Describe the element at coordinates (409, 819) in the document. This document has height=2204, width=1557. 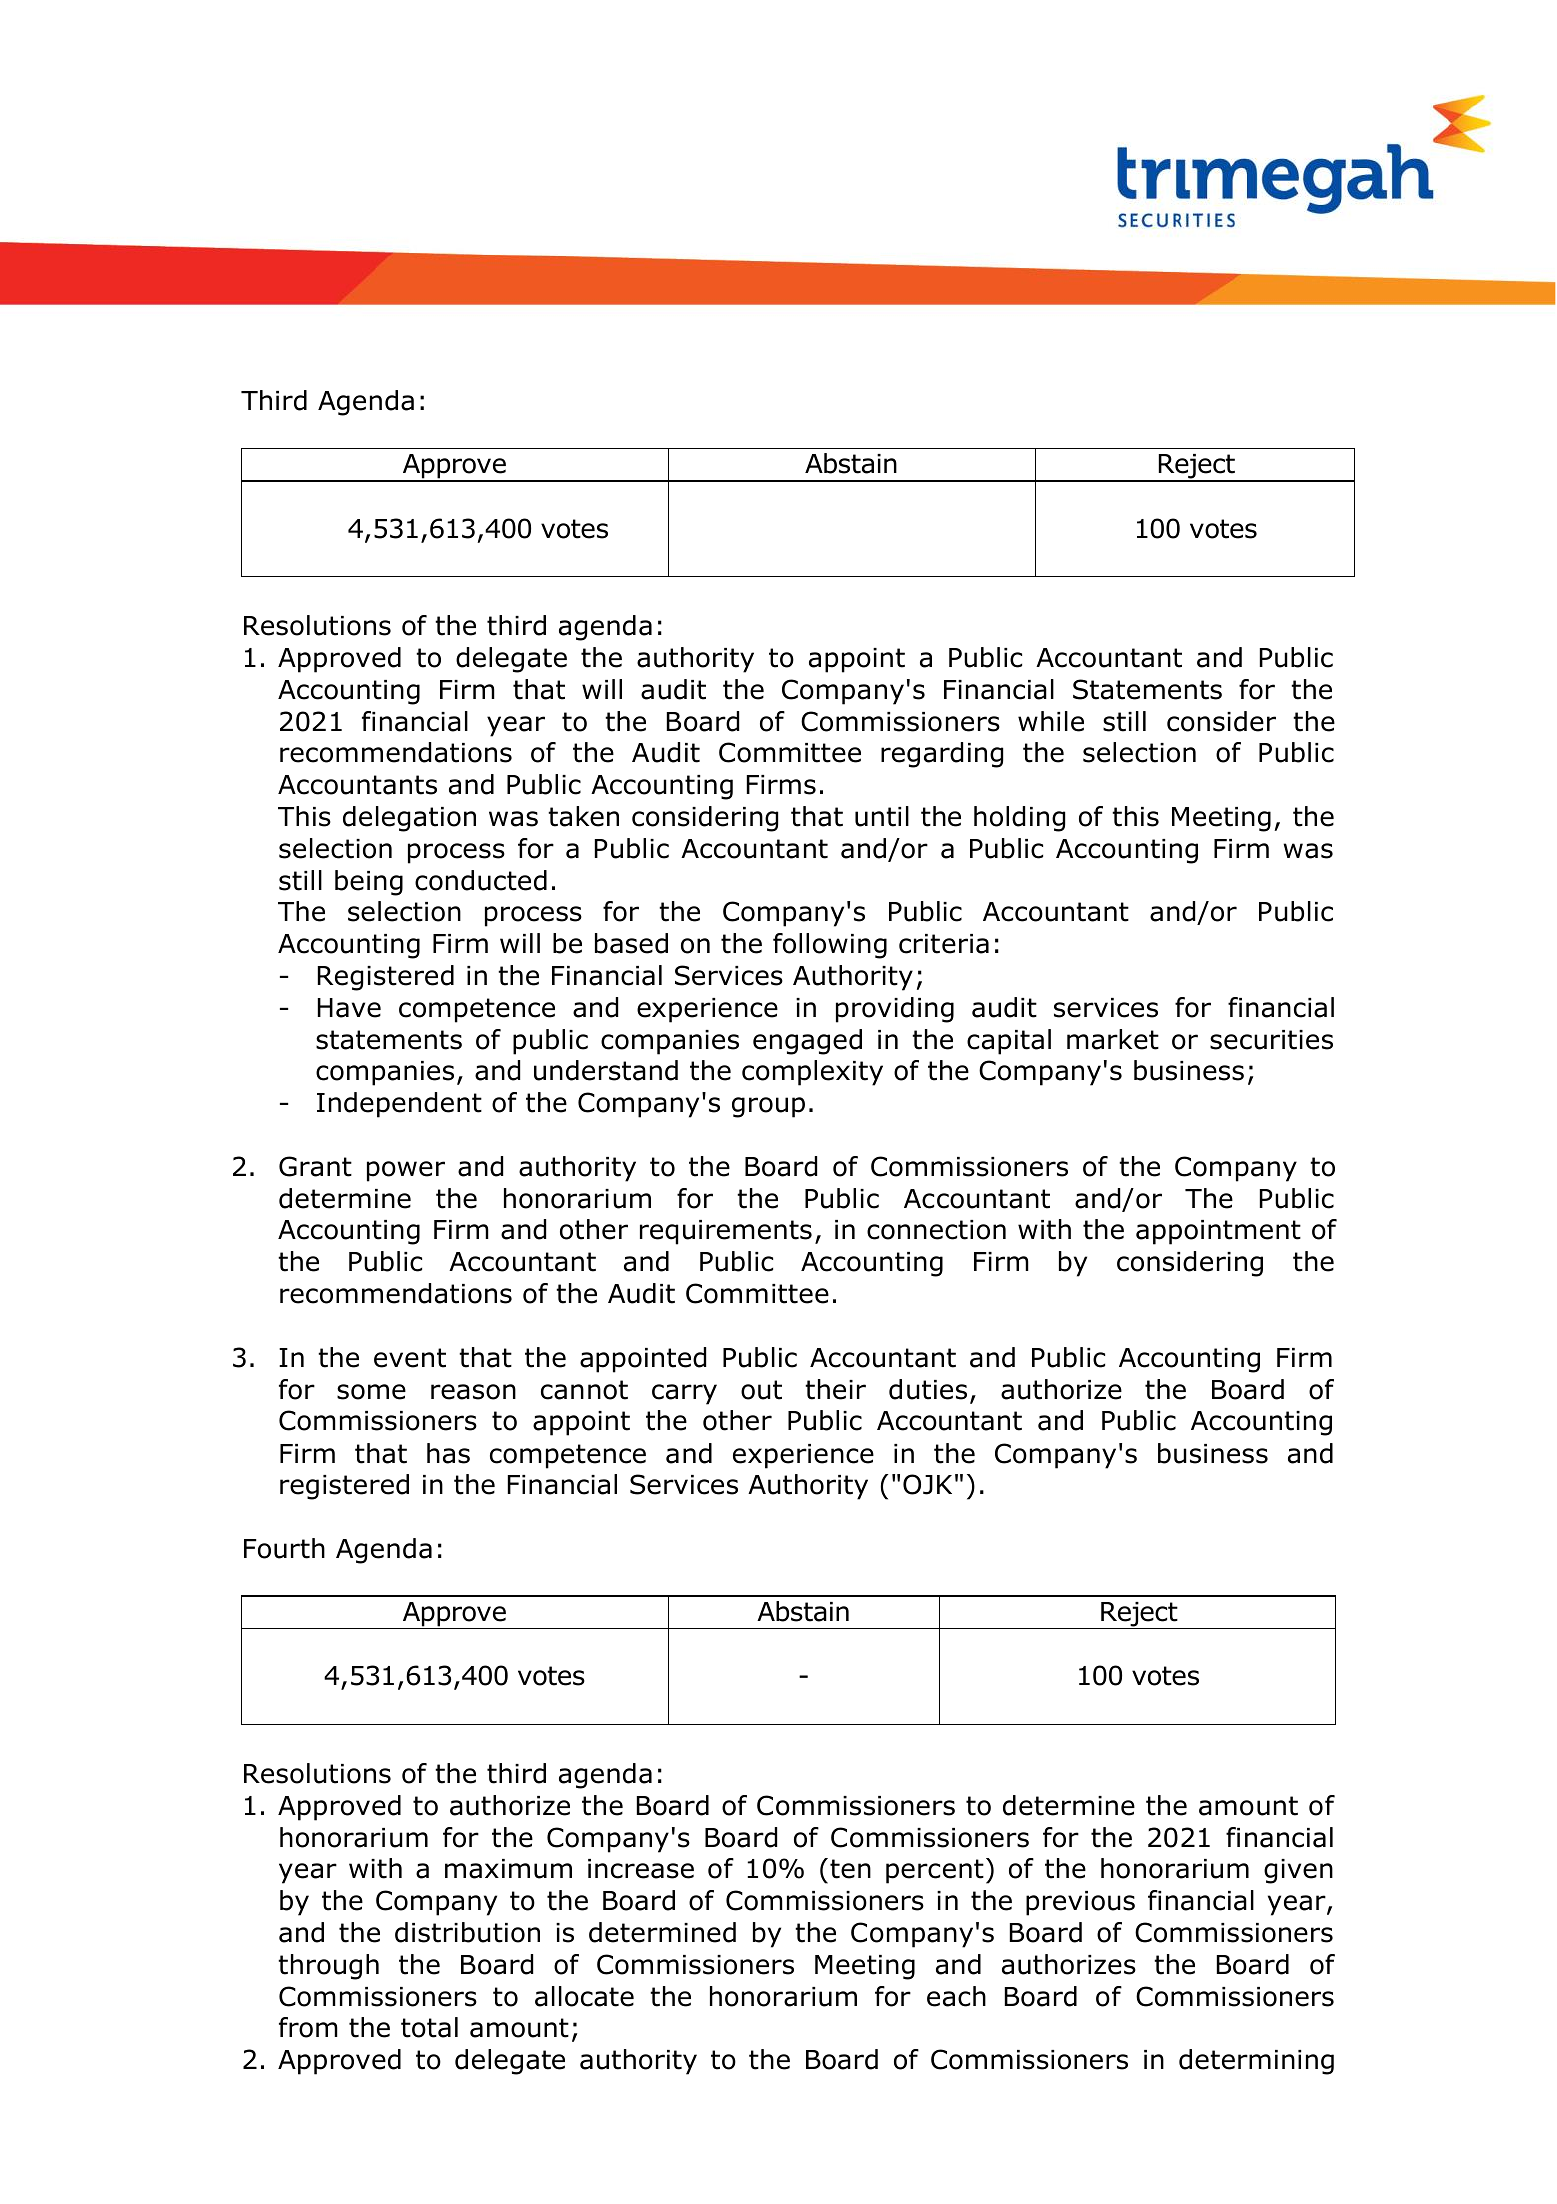
I see `delegation` at that location.
